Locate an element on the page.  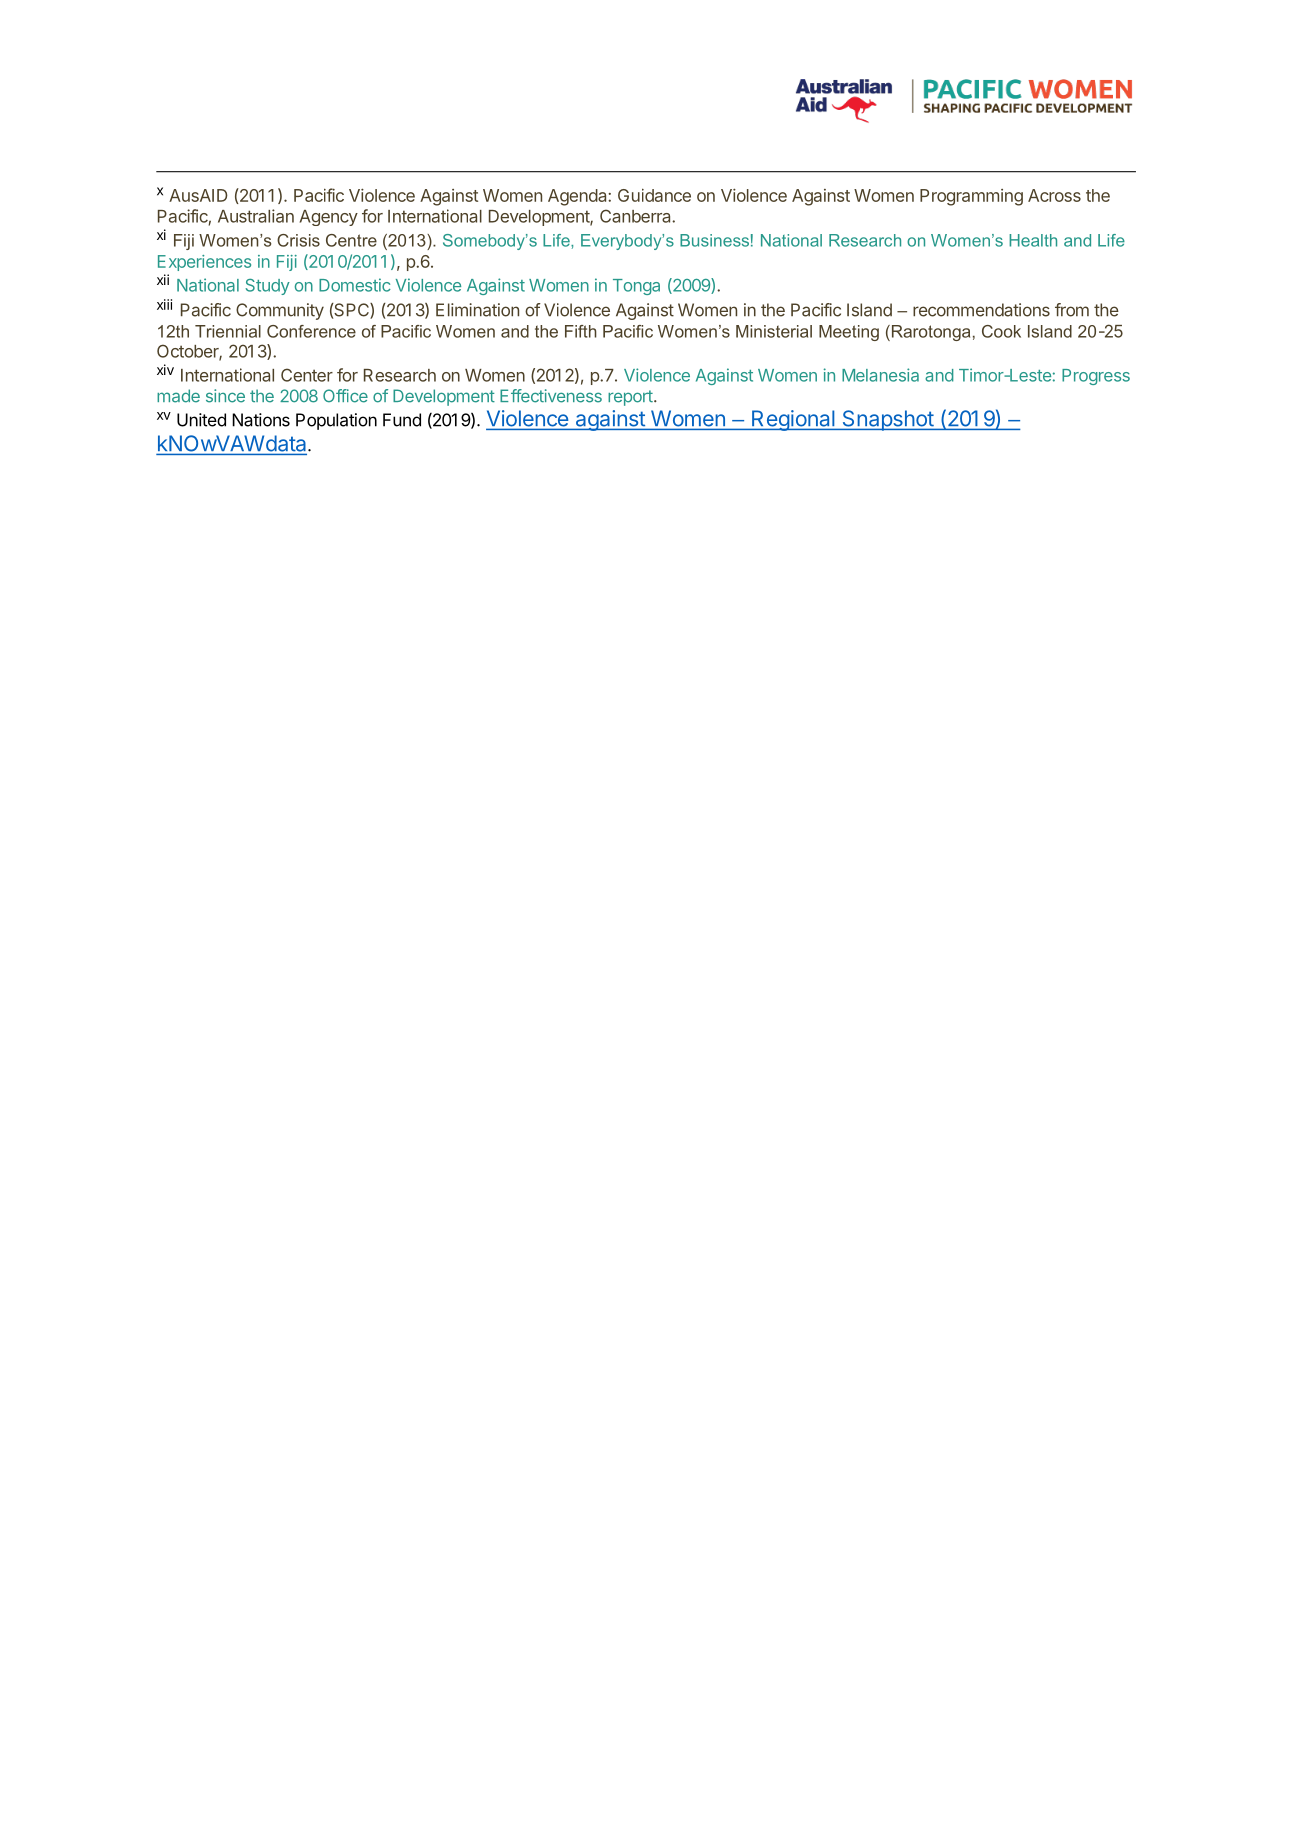
Guidance is located at coordinates (654, 195).
